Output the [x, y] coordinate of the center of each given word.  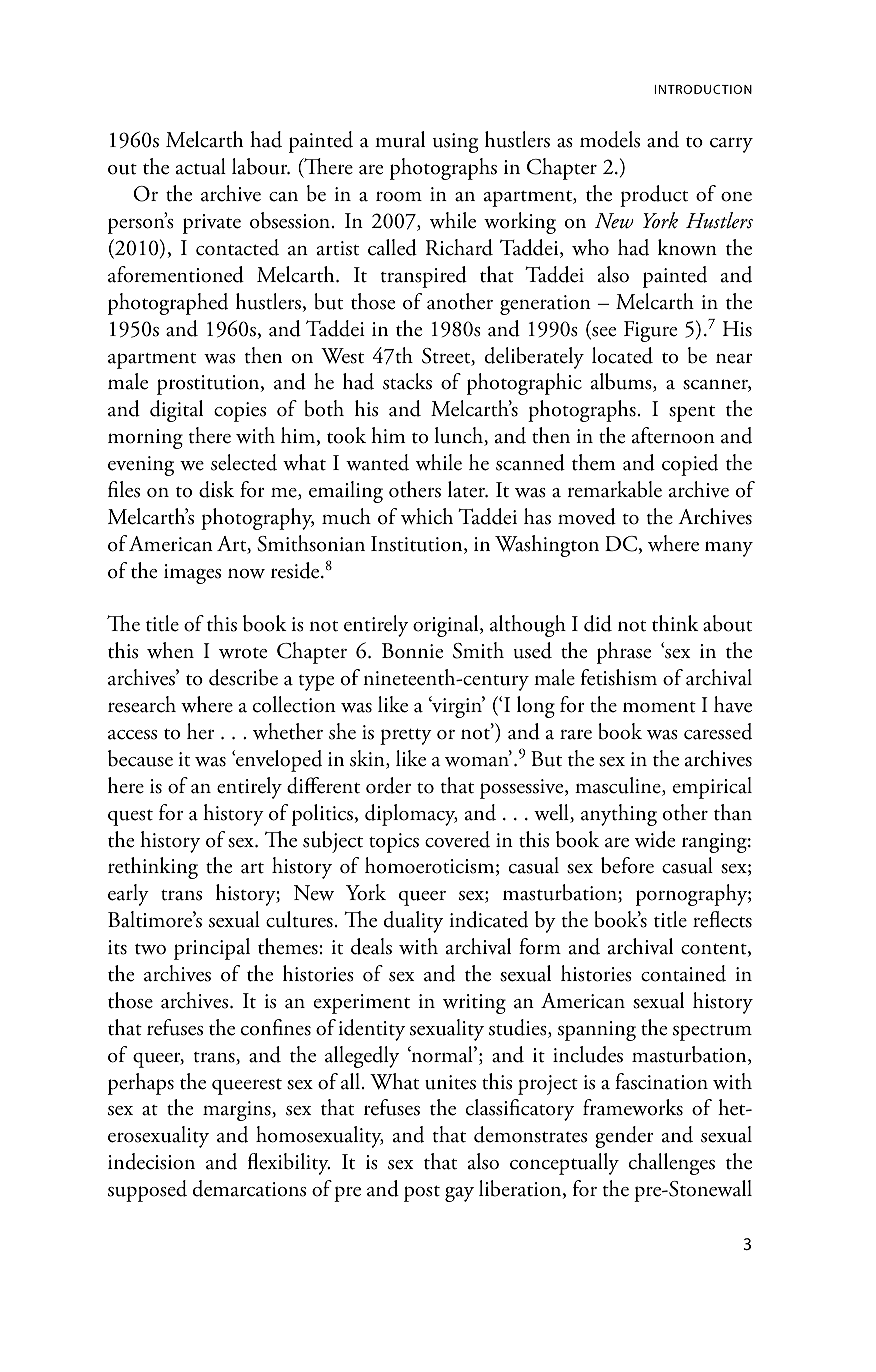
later [468, 489]
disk [216, 489]
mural [400, 139]
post [422, 1193]
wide [655, 839]
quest [130, 817]
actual [201, 166]
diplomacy [411, 815]
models [610, 139]
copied [690, 465]
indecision [151, 1161]
